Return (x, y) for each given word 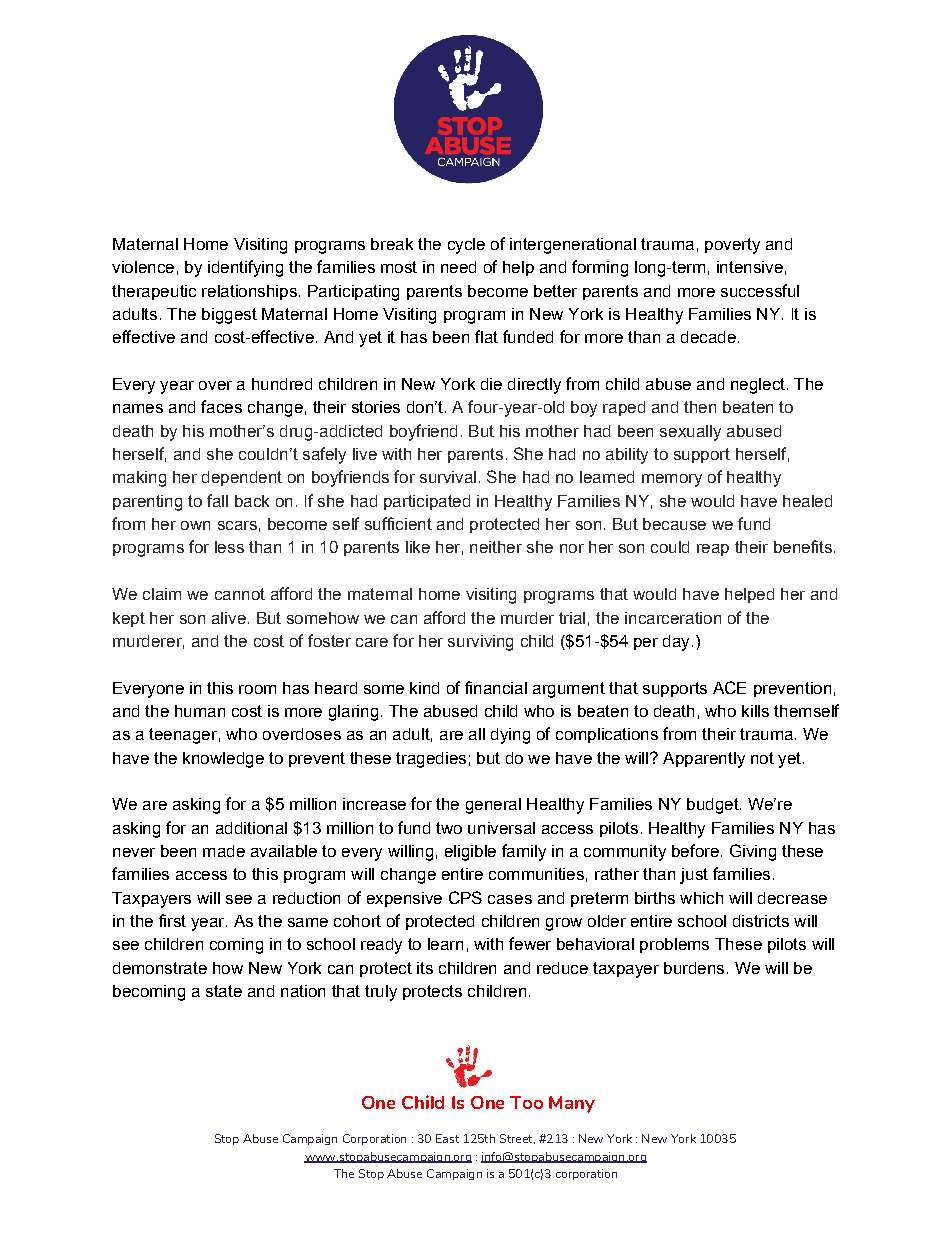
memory (672, 480)
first (172, 920)
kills (755, 711)
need (458, 267)
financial (496, 687)
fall (217, 500)
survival (448, 477)
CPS (465, 897)
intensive (750, 267)
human (200, 711)
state (224, 991)
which (701, 898)
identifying (245, 268)
